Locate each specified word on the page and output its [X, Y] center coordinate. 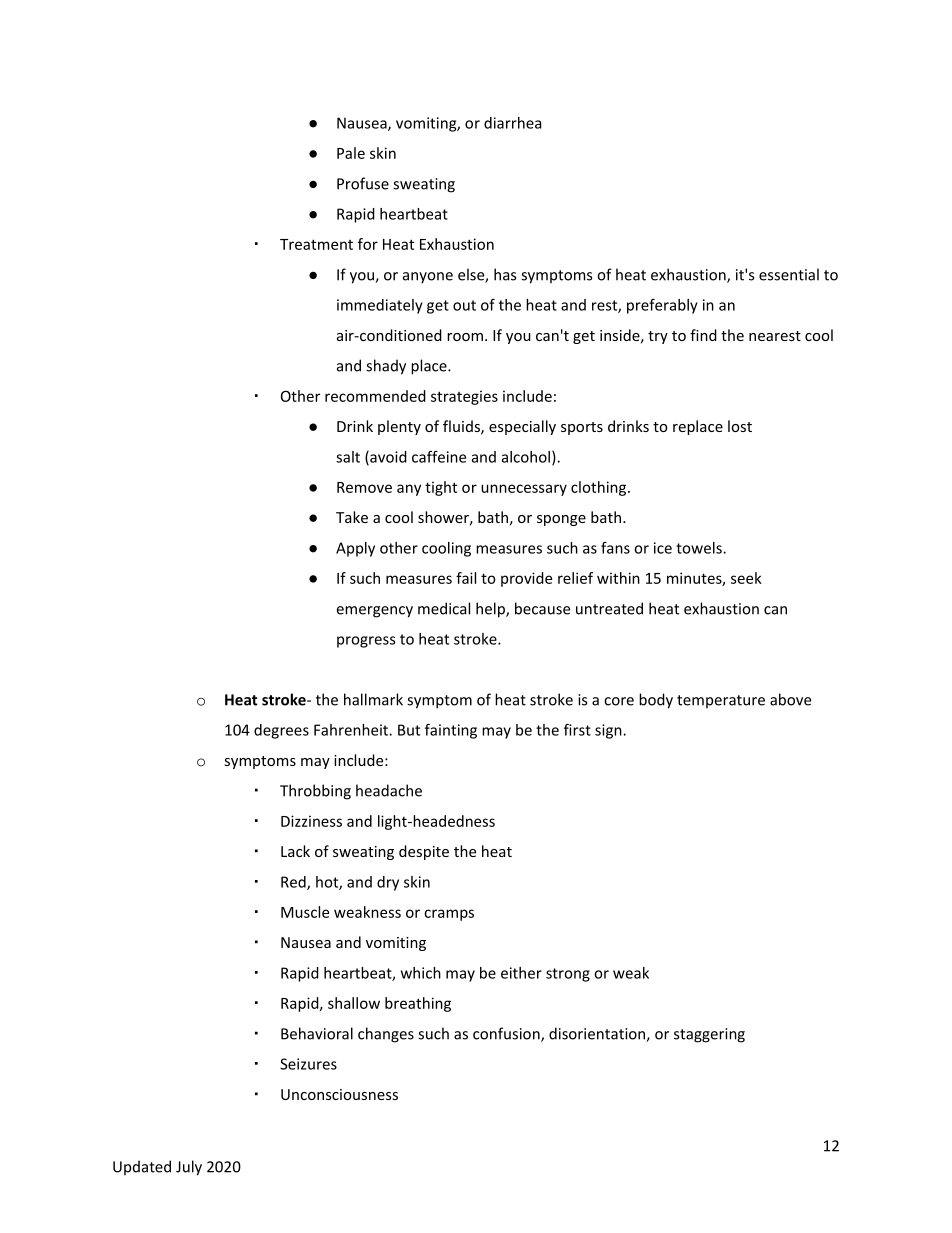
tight [441, 488]
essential [789, 274]
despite [424, 852]
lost [740, 426]
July [189, 1168]
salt [348, 457]
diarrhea [512, 123]
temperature [721, 701]
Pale [351, 153]
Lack [295, 851]
